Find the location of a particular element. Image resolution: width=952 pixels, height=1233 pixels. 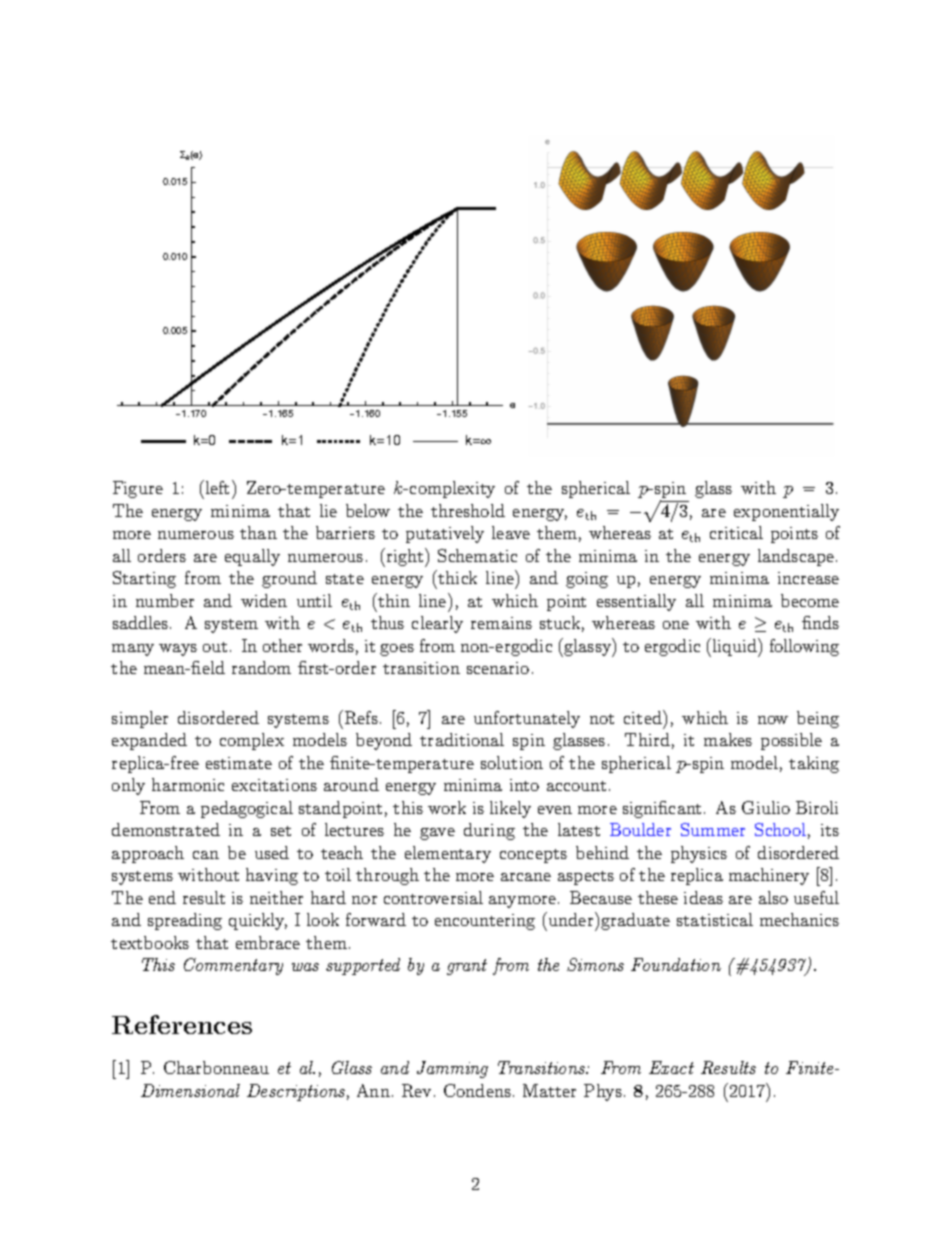

into is located at coordinates (524, 785).
